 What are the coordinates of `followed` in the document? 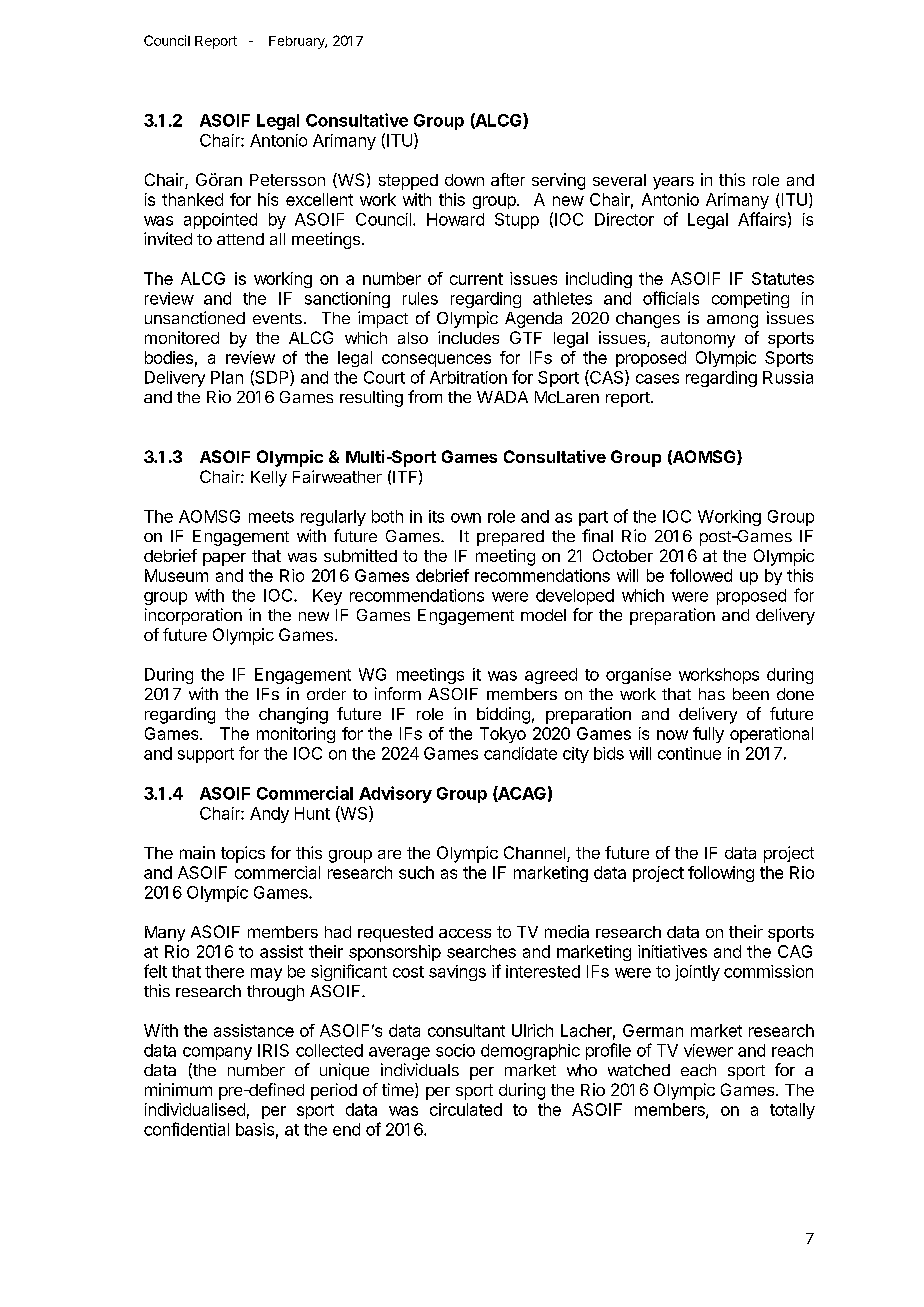 It's located at (701, 575).
